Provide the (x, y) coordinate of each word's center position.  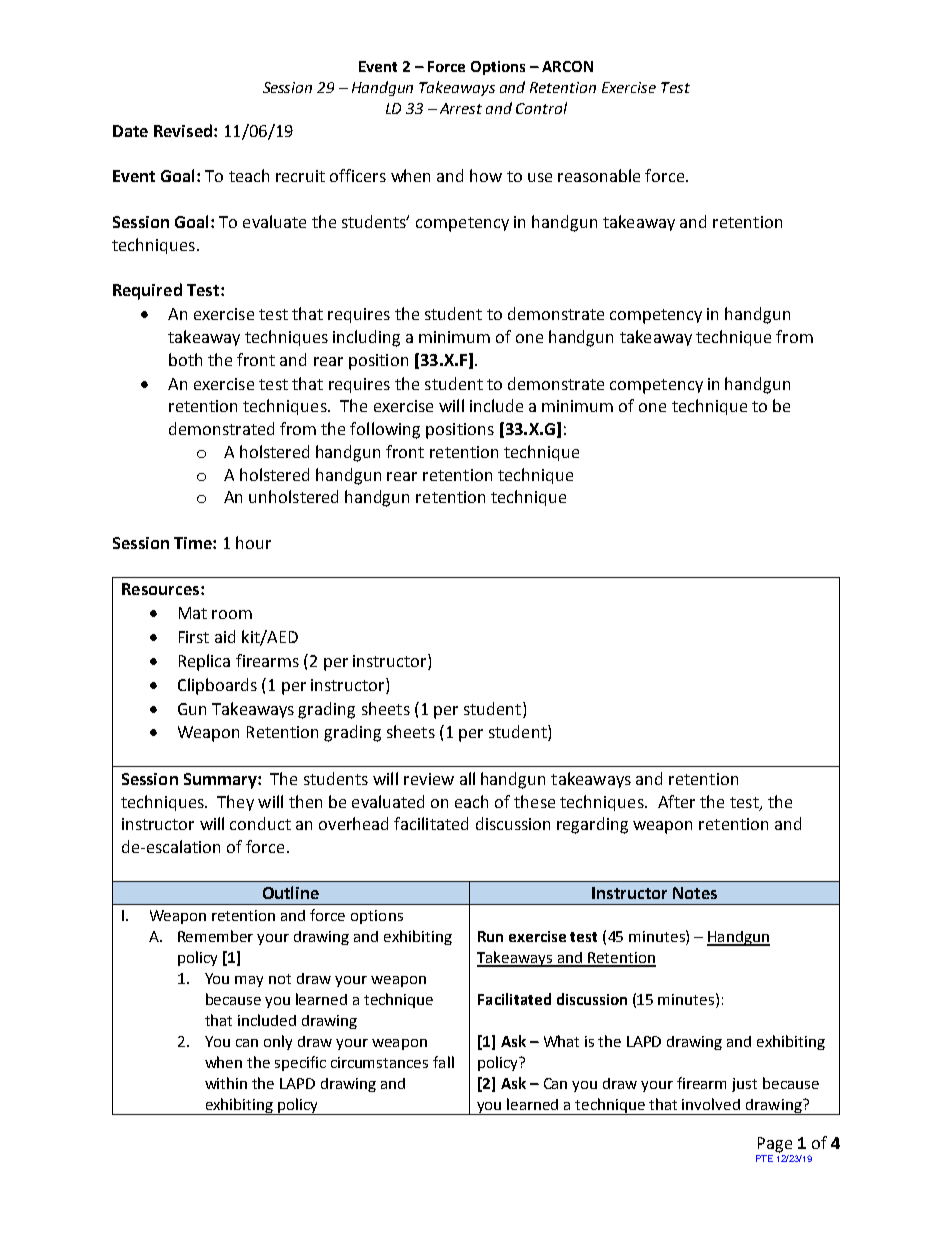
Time (194, 543)
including (366, 338)
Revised (183, 130)
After (676, 801)
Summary (221, 781)
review (429, 779)
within (226, 1083)
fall (443, 1062)
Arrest (461, 108)
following (385, 430)
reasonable (599, 175)
